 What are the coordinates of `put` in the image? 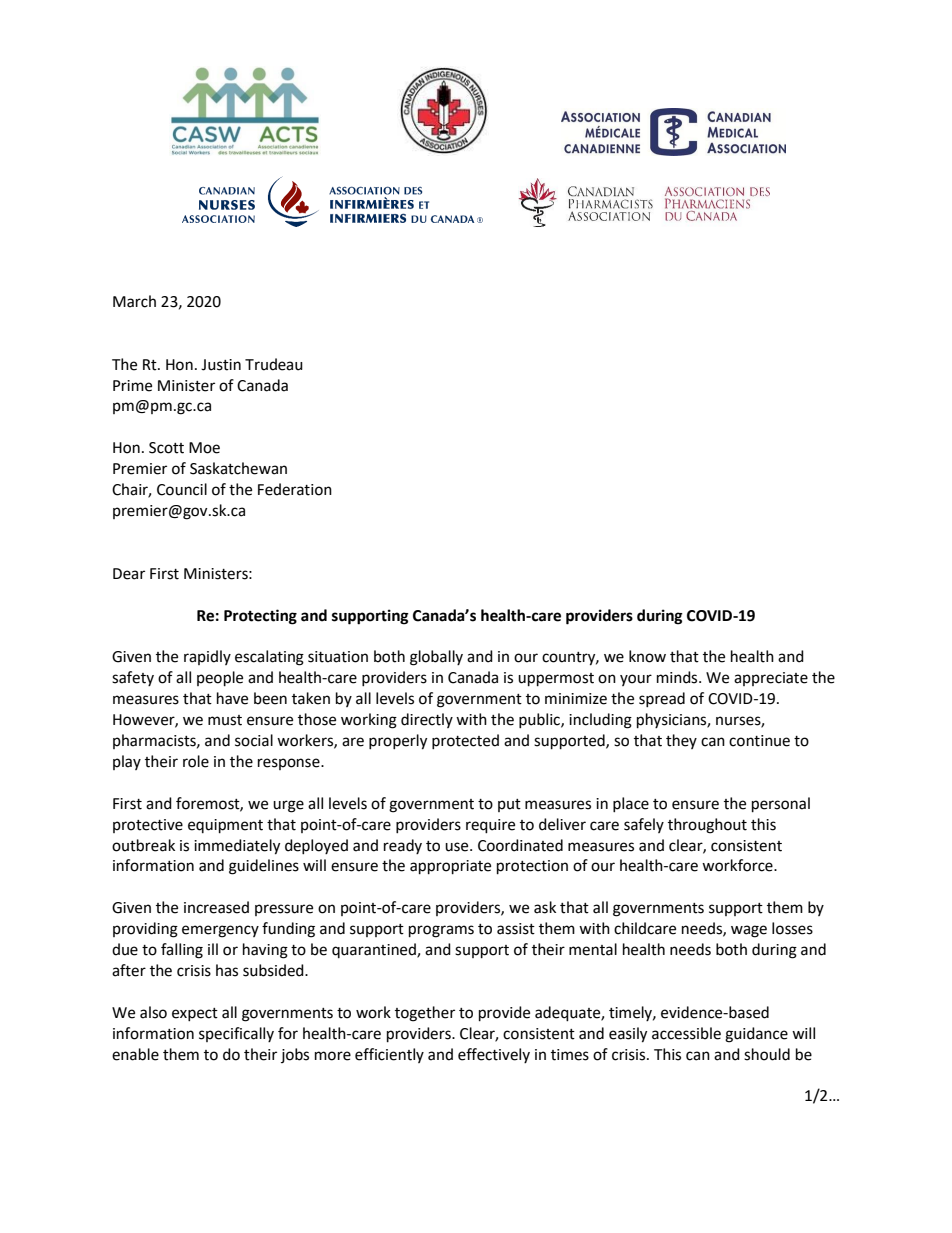 It's located at (509, 805).
